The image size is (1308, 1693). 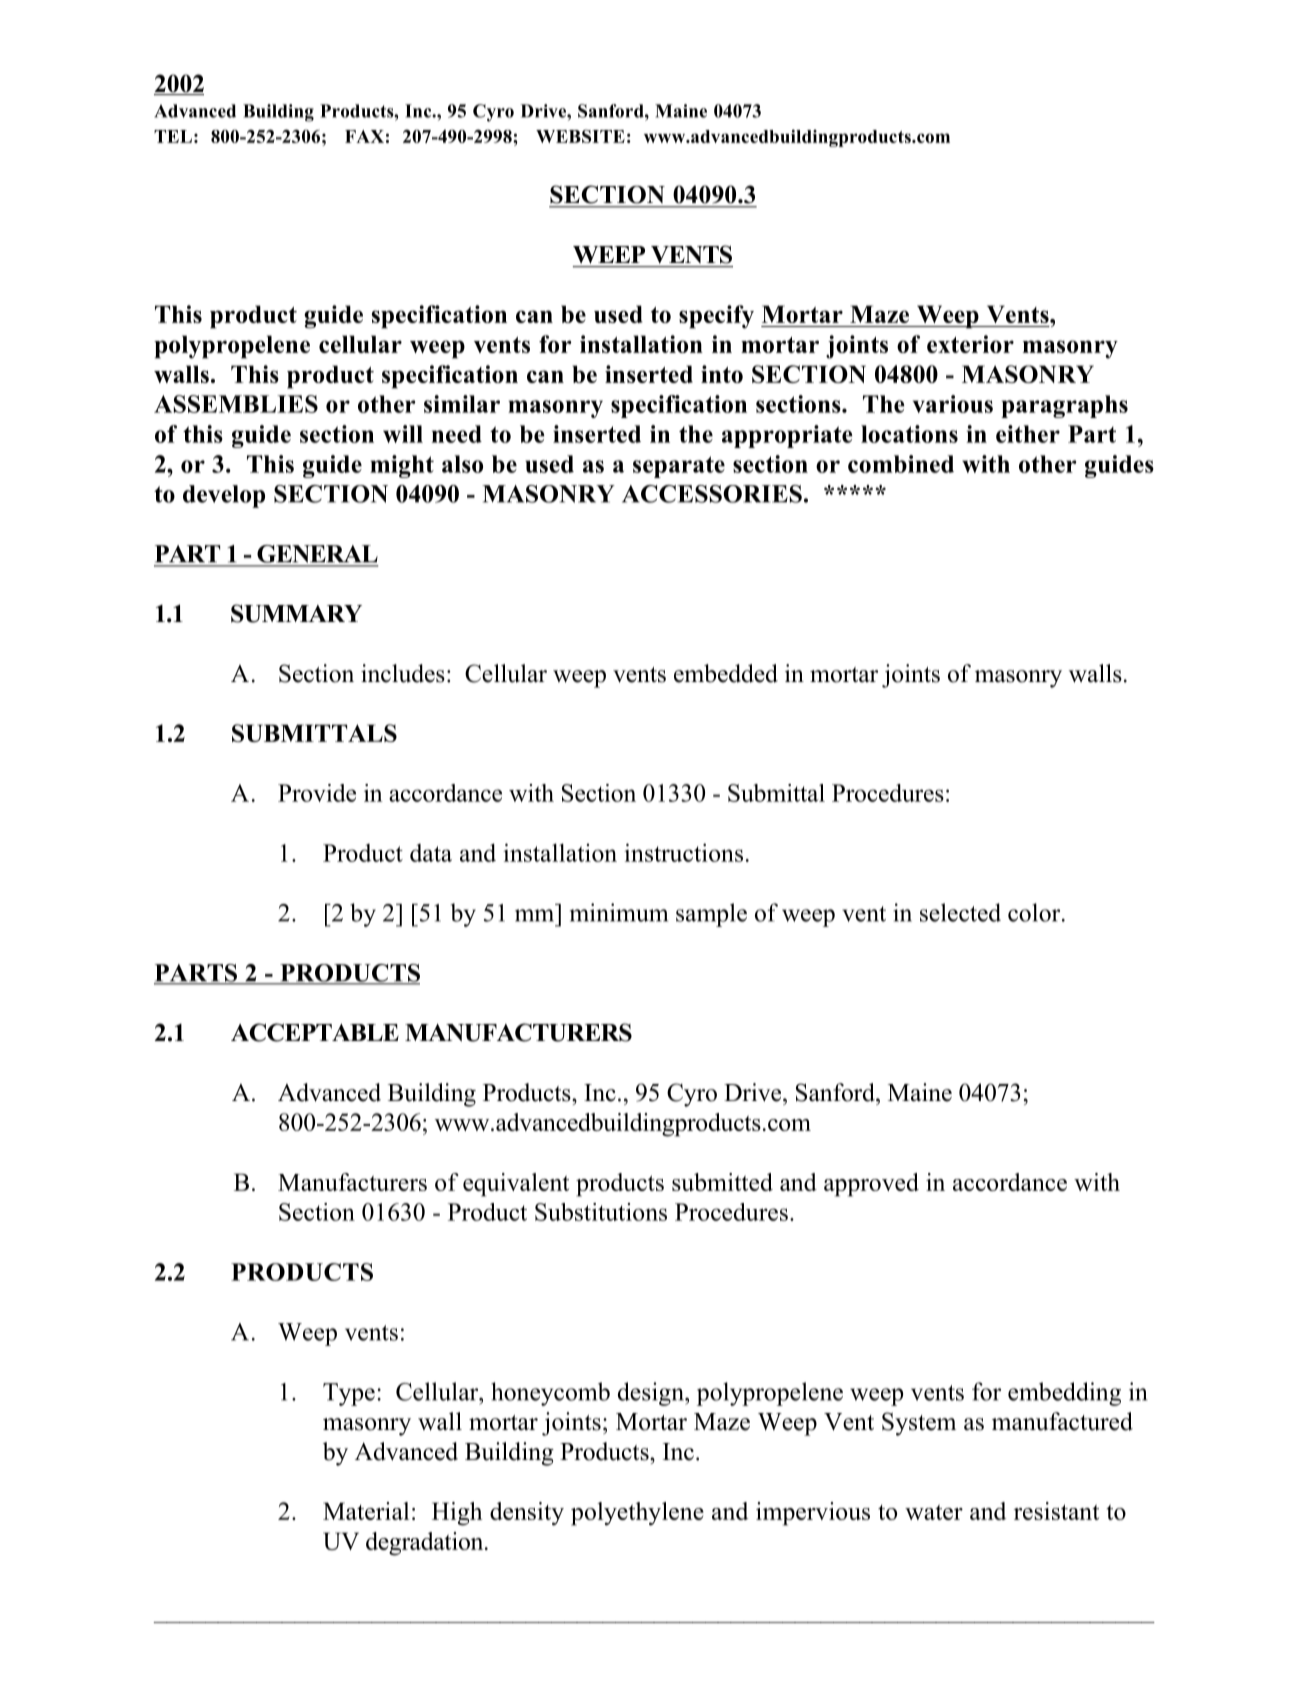 I want to click on instructions, so click(x=683, y=852).
